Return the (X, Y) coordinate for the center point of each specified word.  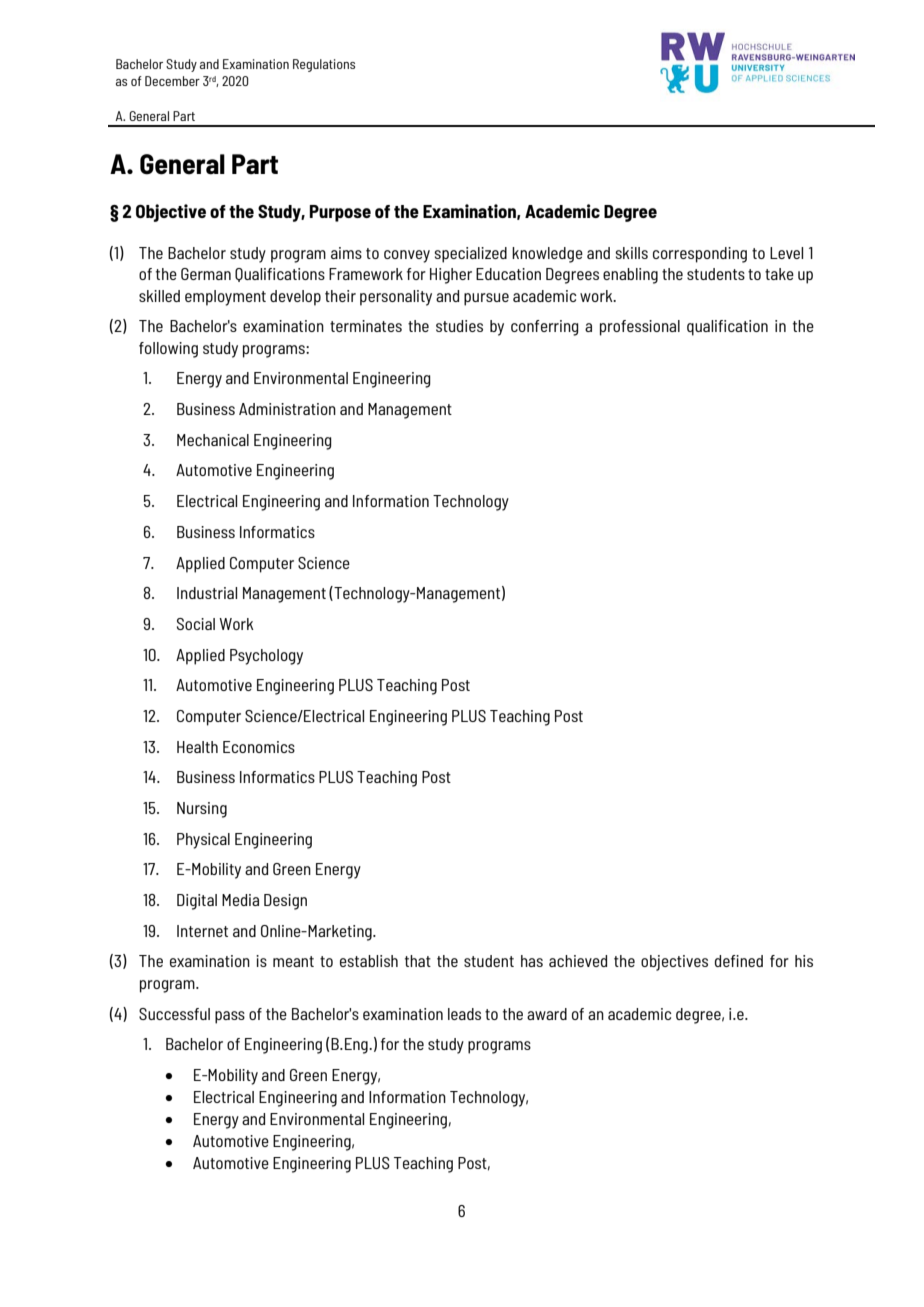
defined (739, 961)
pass (230, 1017)
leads (464, 1014)
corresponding (700, 255)
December (172, 81)
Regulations (324, 65)
